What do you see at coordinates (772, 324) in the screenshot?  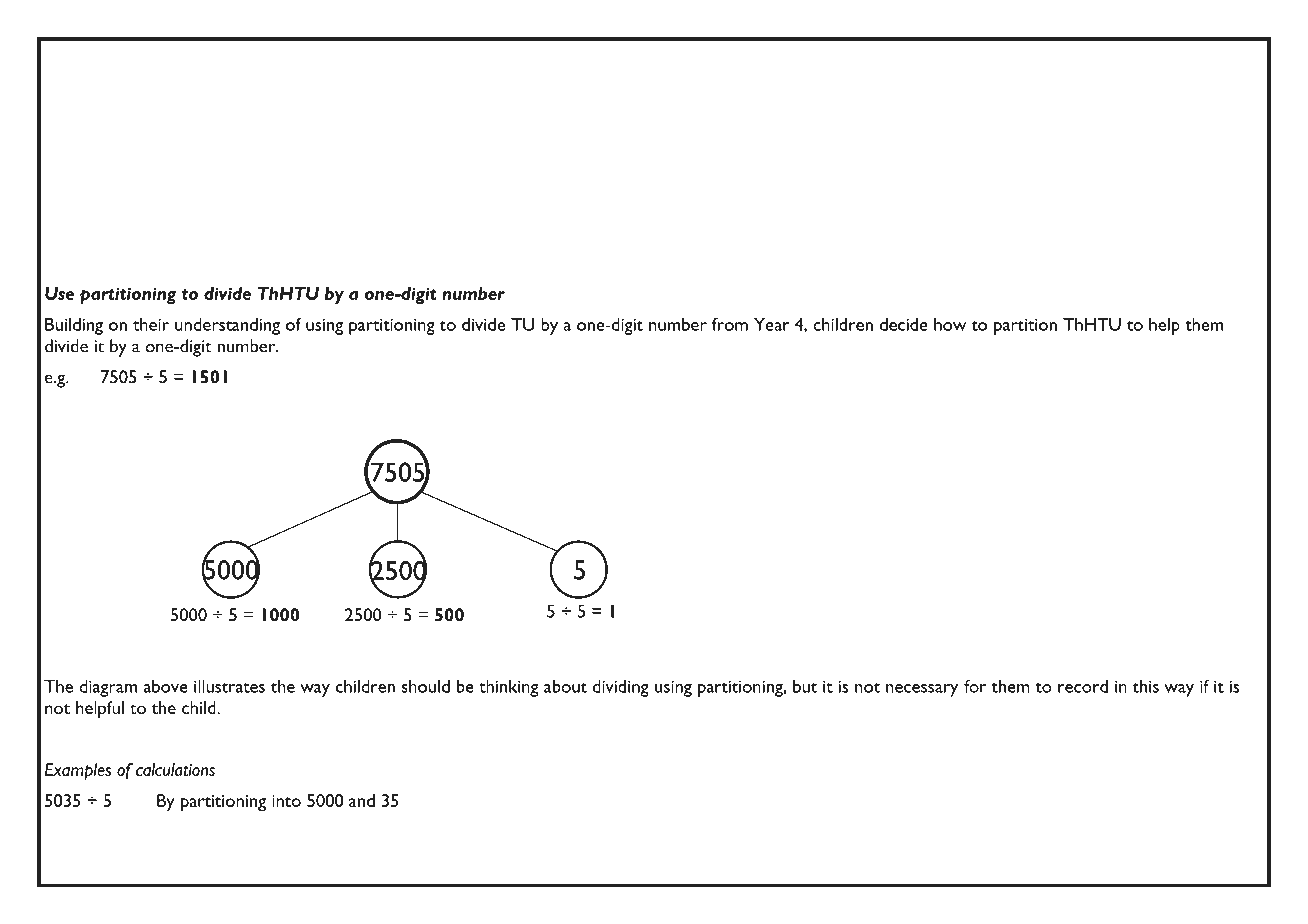 I see `Year` at bounding box center [772, 324].
